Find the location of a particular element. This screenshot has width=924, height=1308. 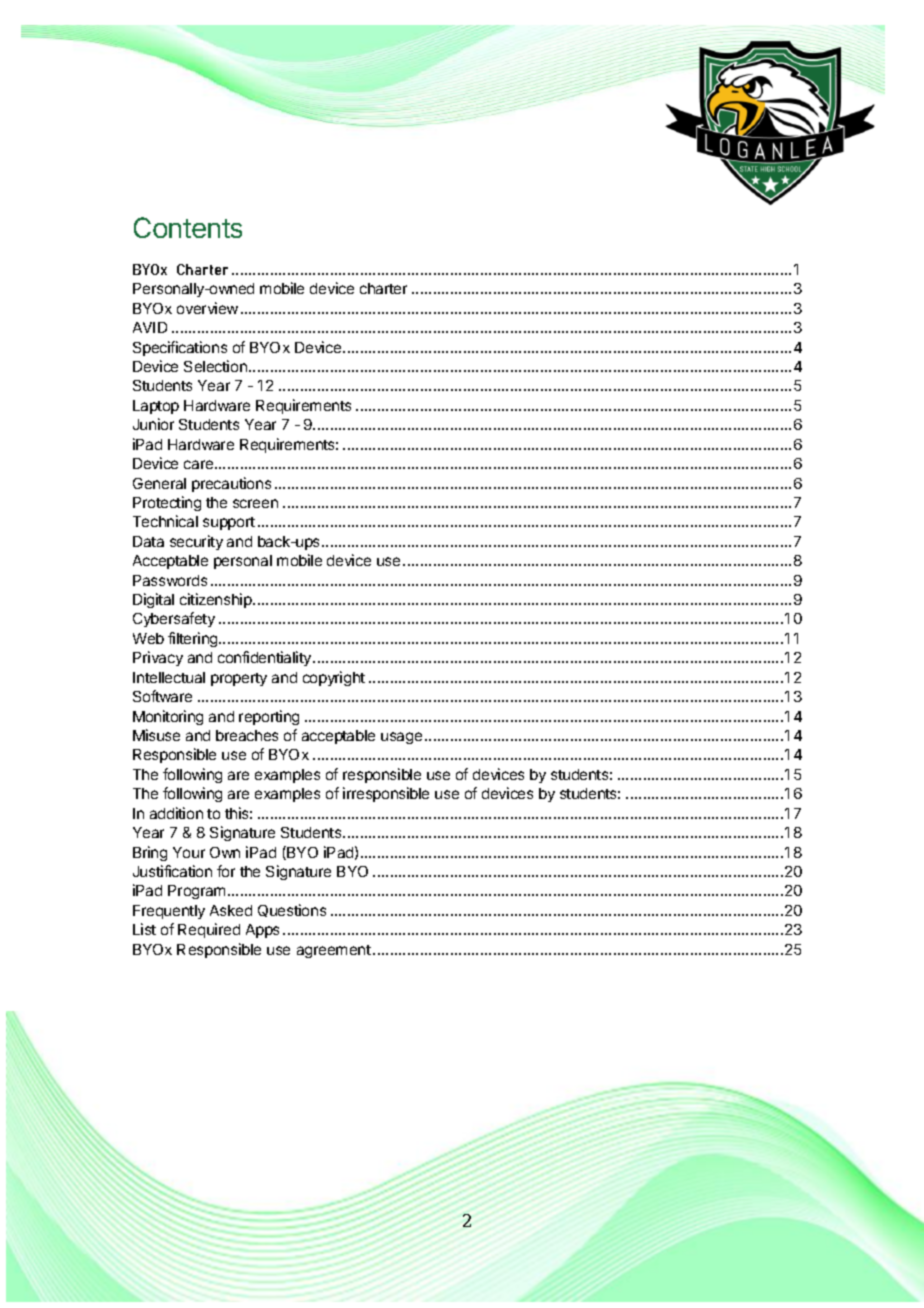

Frequently is located at coordinates (169, 912).
